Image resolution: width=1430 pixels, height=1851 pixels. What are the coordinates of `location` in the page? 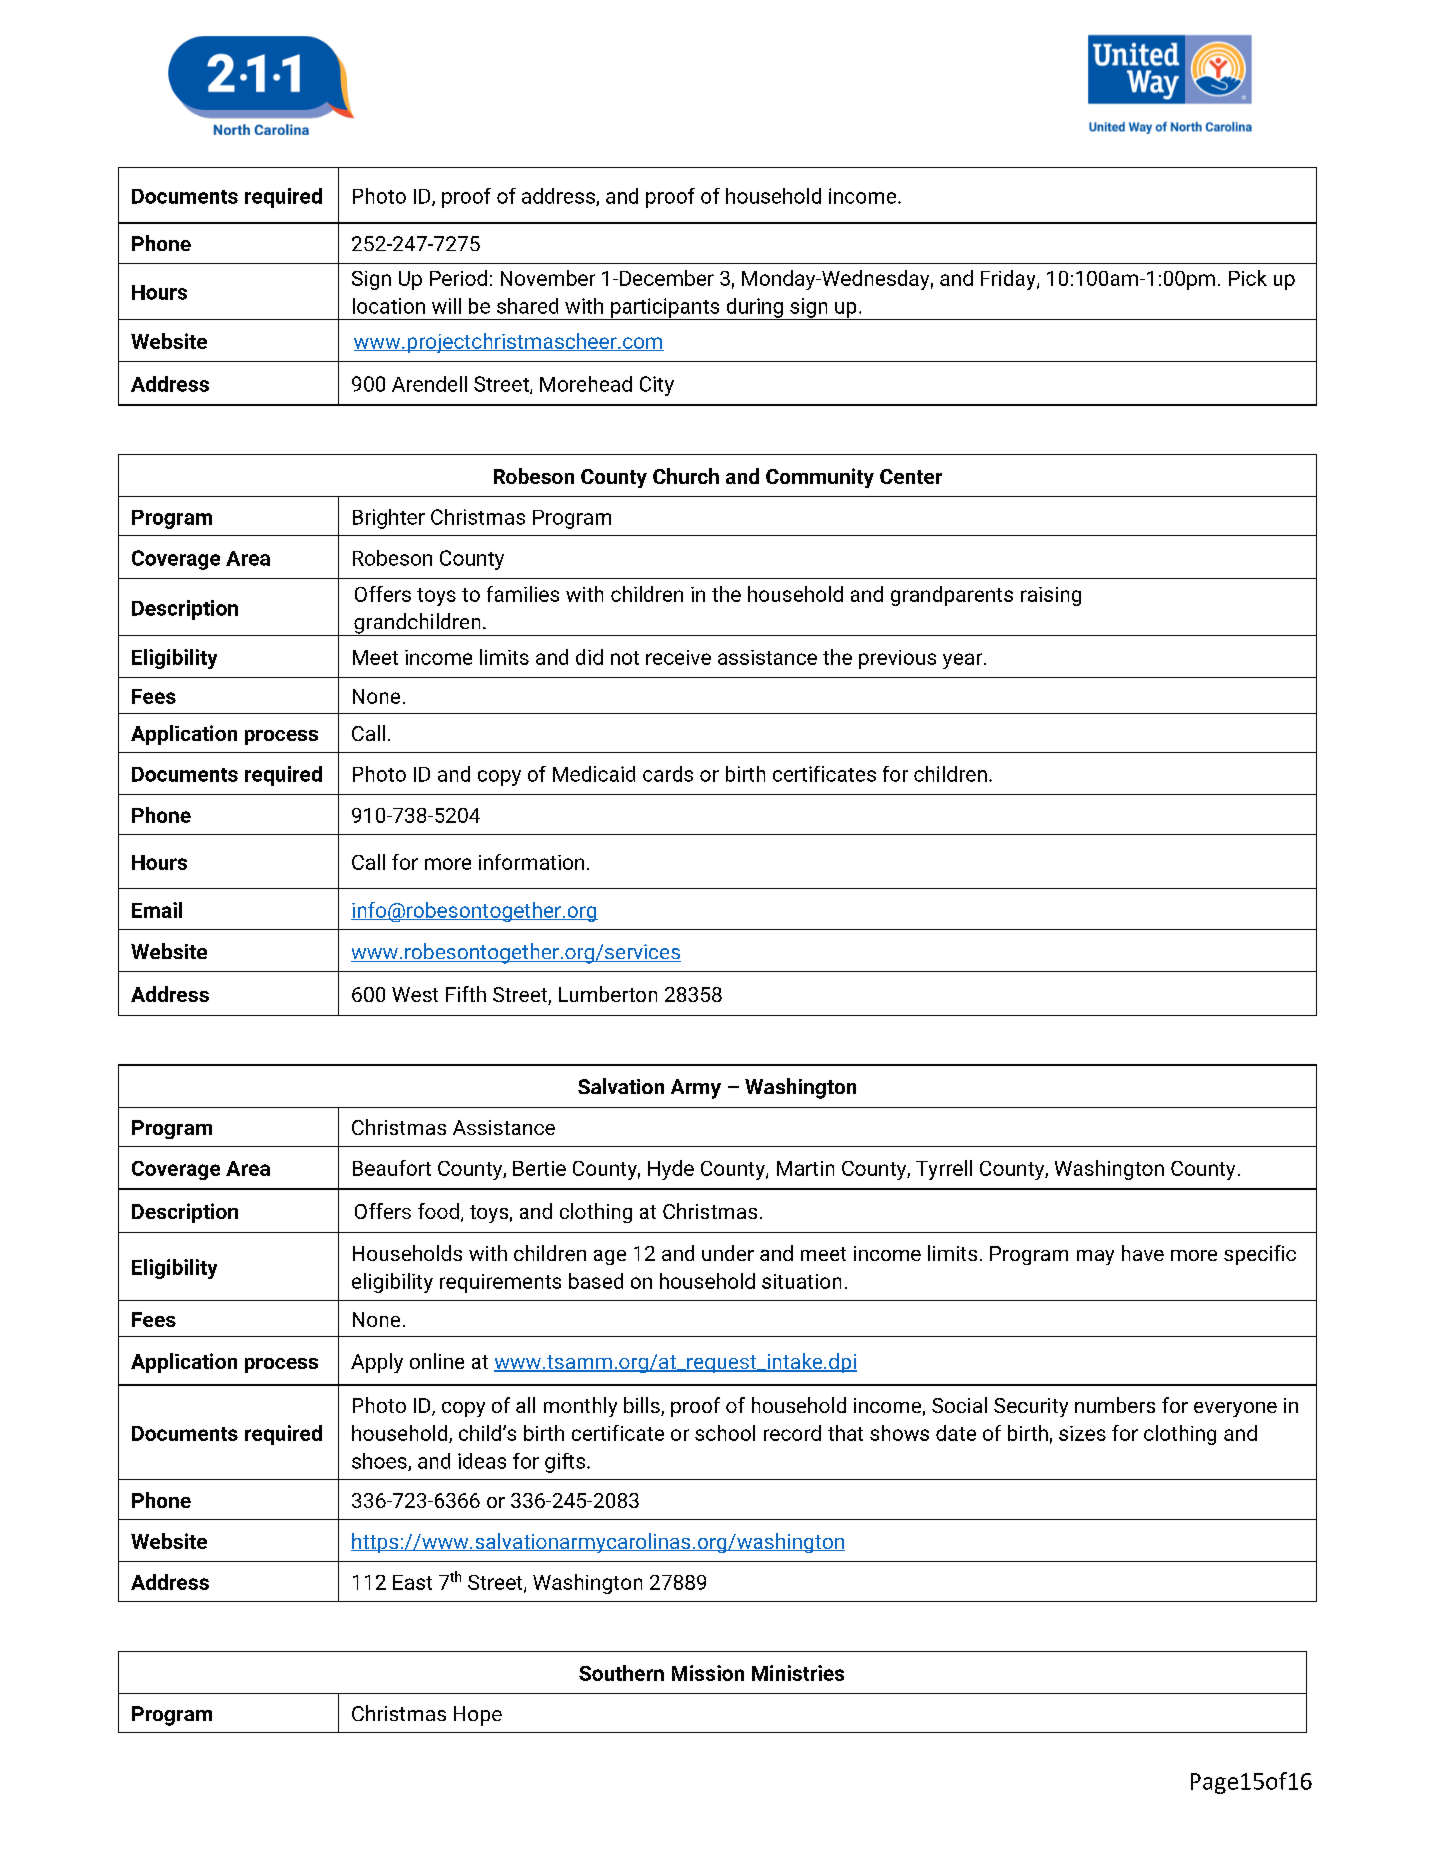 It's located at (389, 306).
